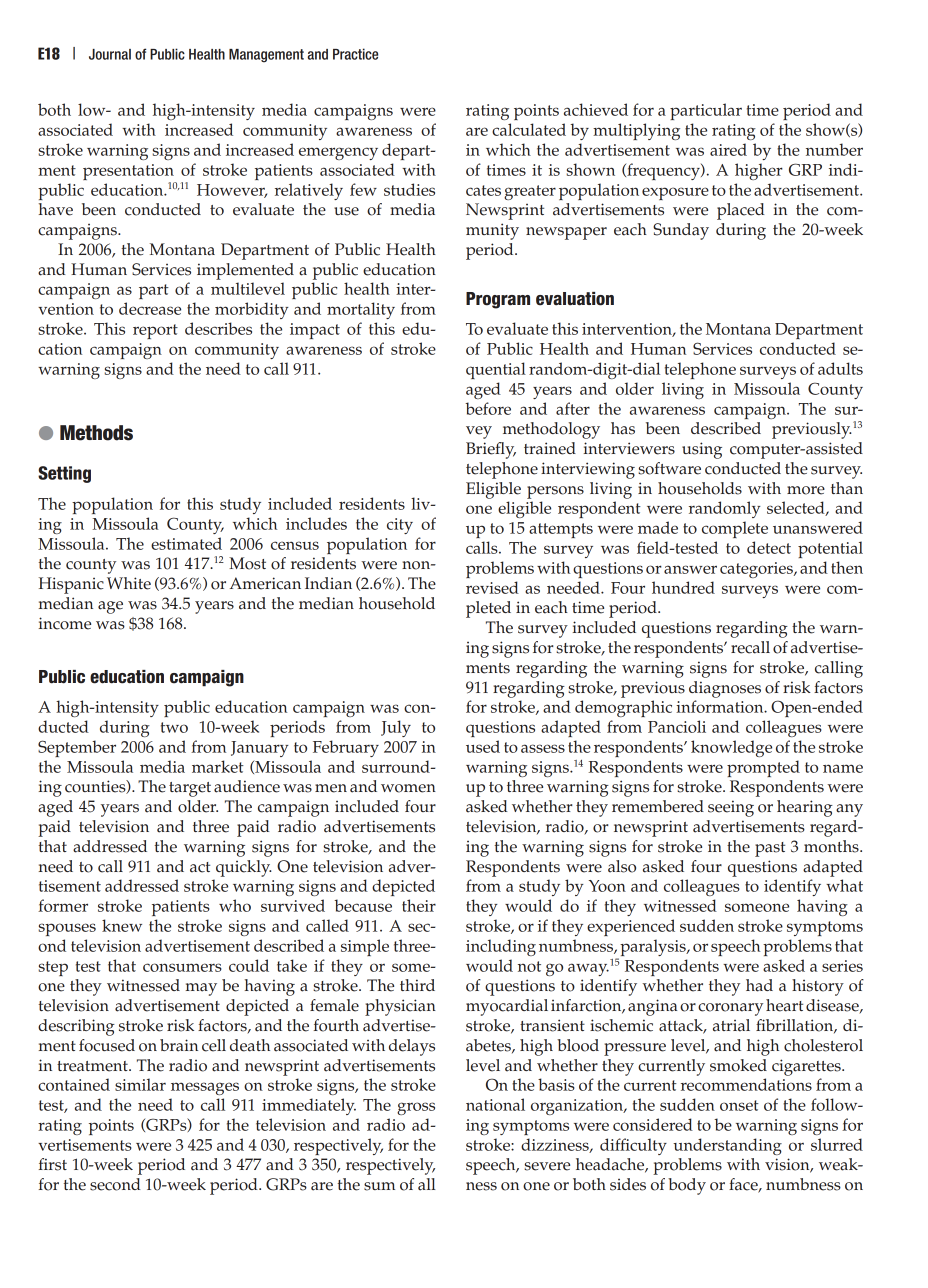 The image size is (928, 1288). Describe the element at coordinates (416, 1108) in the document. I see `gross` at that location.
